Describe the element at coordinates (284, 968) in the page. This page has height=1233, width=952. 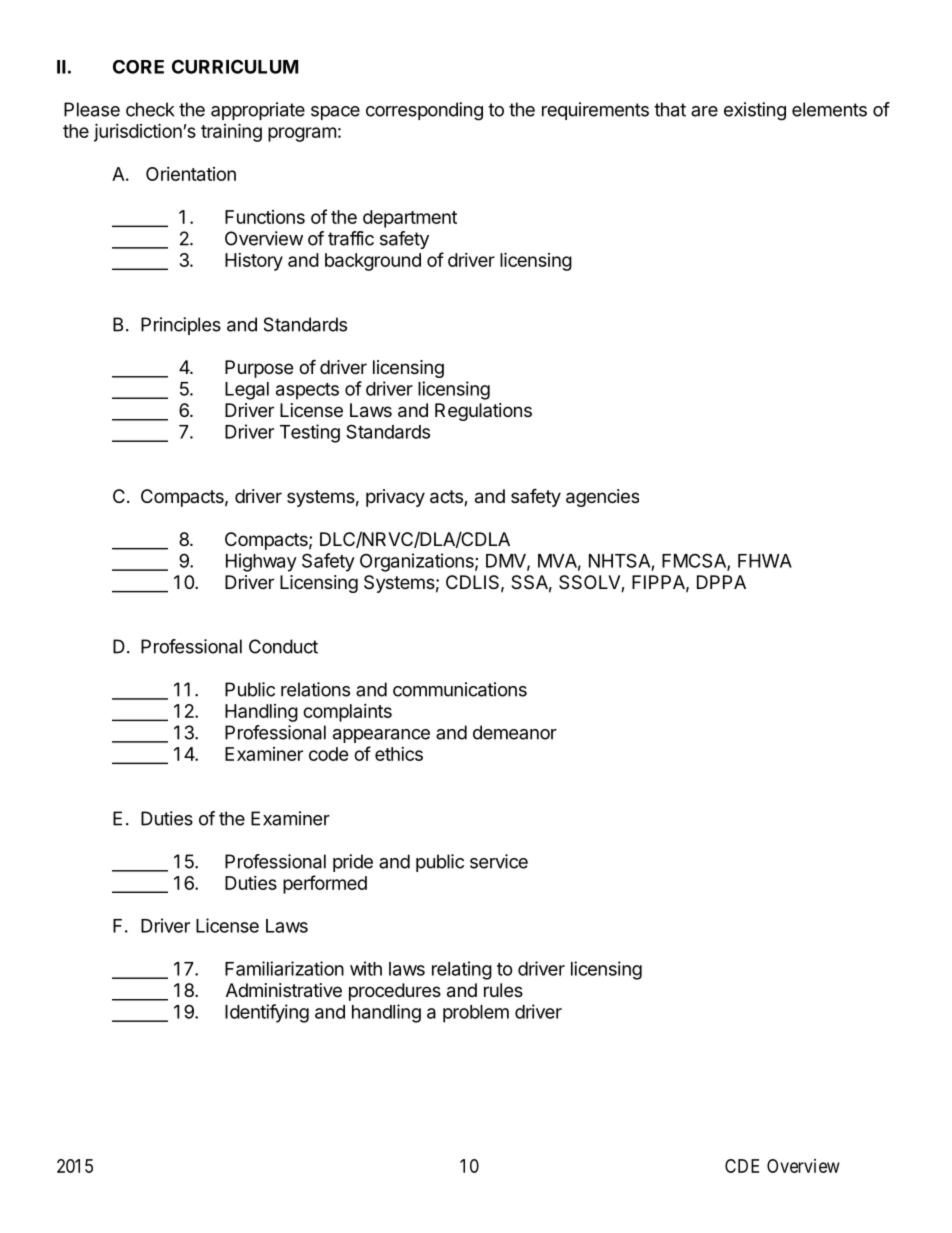
I see `Familiarization` at that location.
